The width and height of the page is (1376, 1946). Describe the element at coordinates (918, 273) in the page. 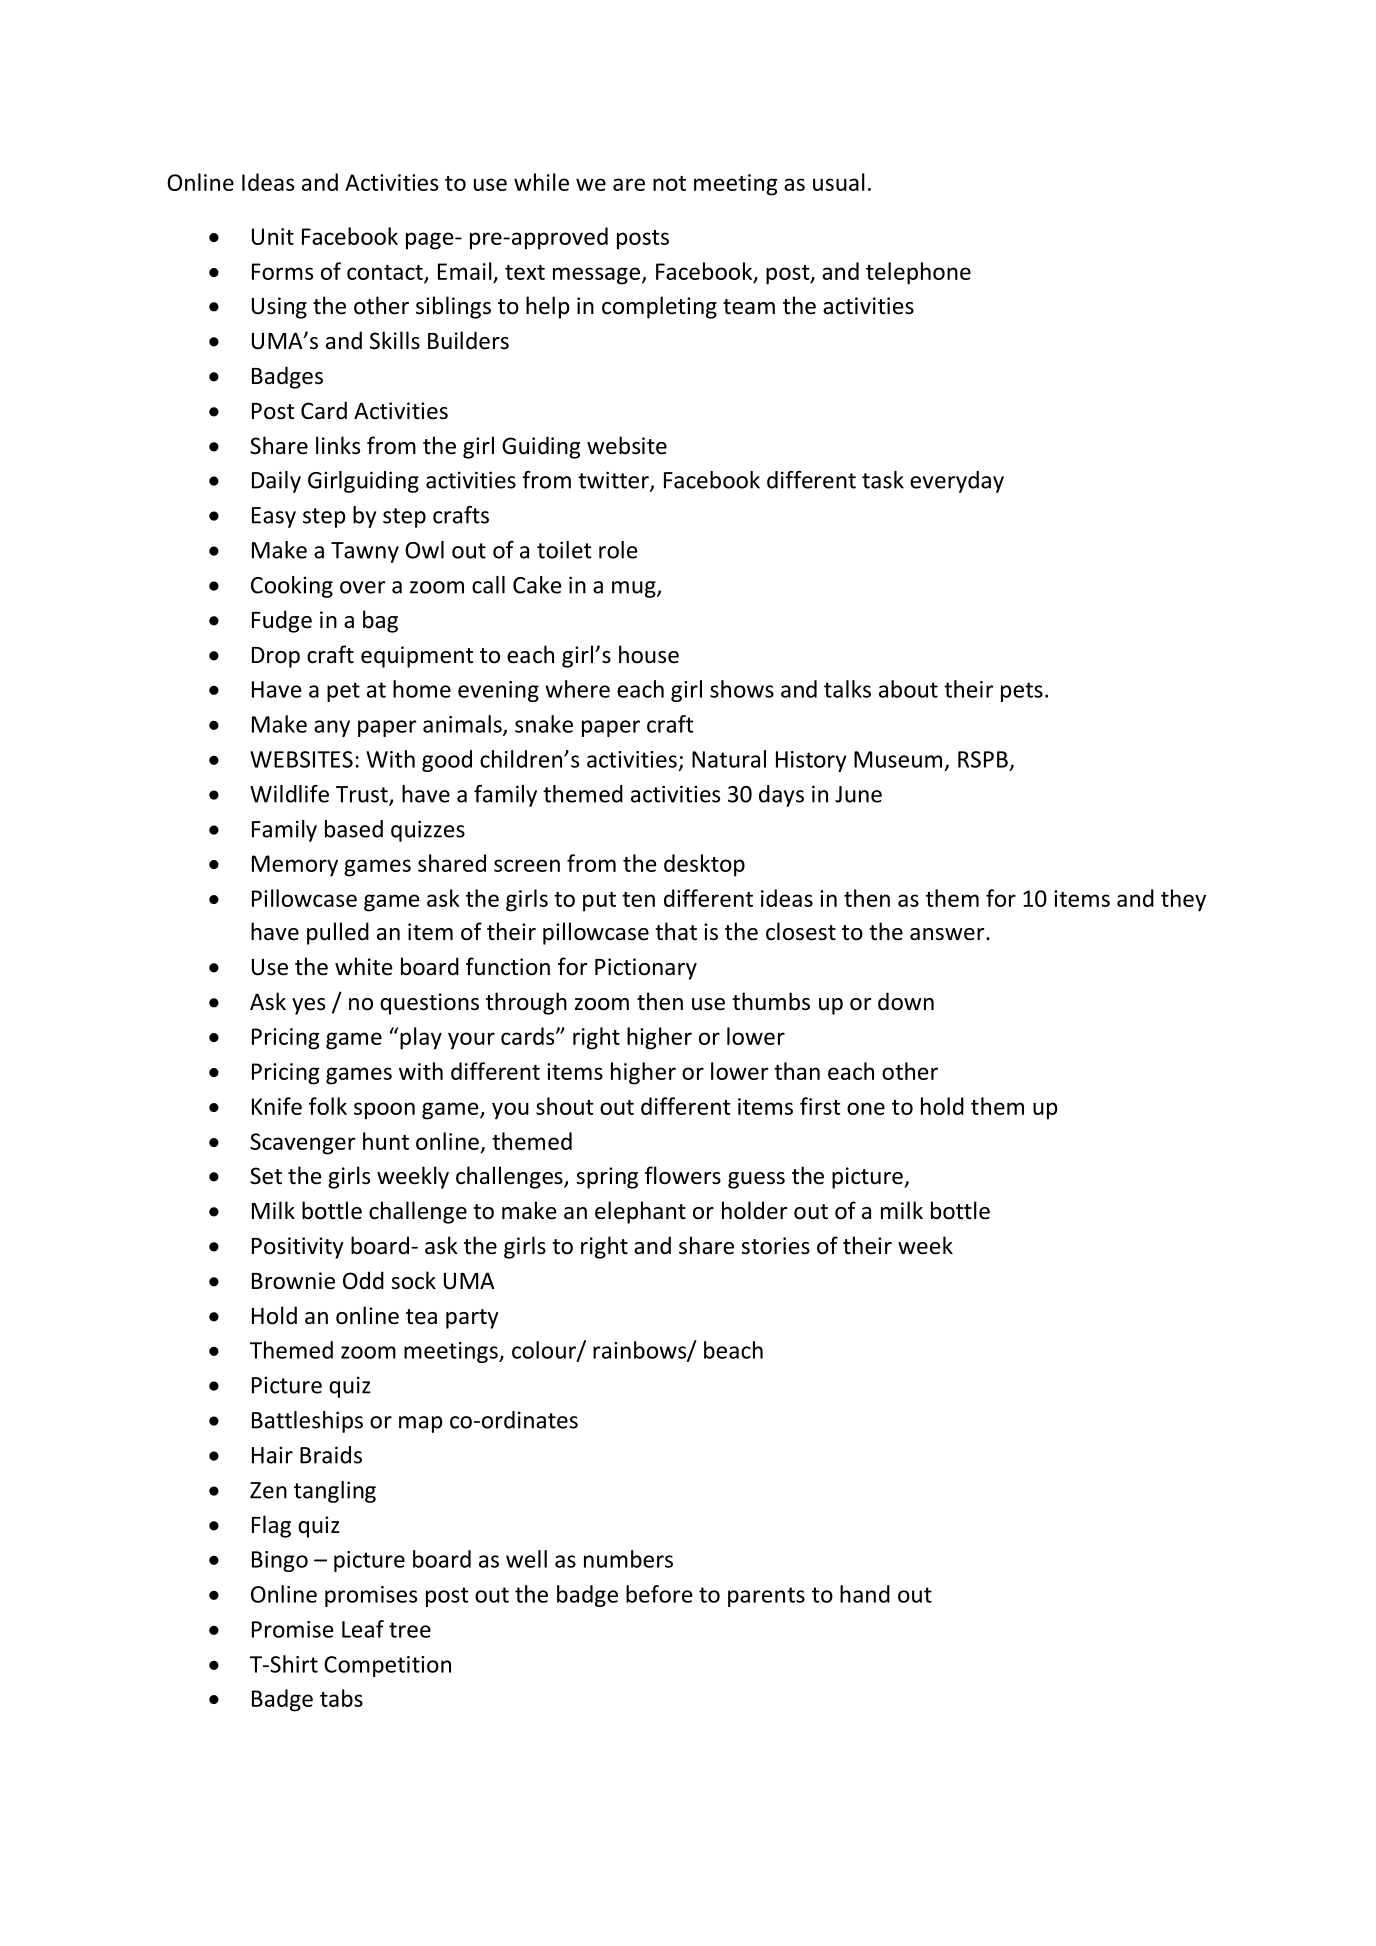

I see `telephone` at that location.
